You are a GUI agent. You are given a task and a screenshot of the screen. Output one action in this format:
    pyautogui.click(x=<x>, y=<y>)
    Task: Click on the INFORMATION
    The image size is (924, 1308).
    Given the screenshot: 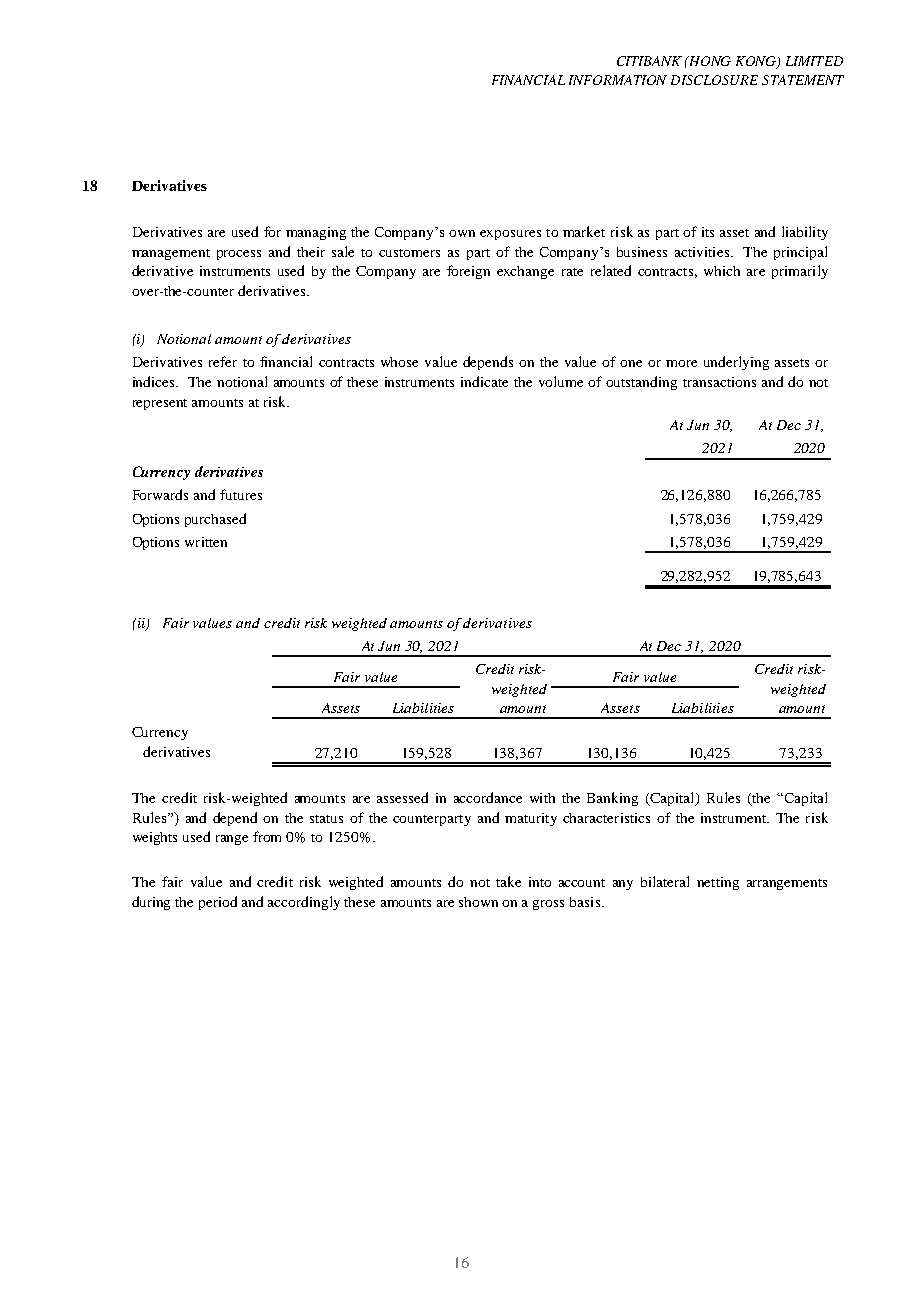 What is the action you would take?
    pyautogui.click(x=618, y=80)
